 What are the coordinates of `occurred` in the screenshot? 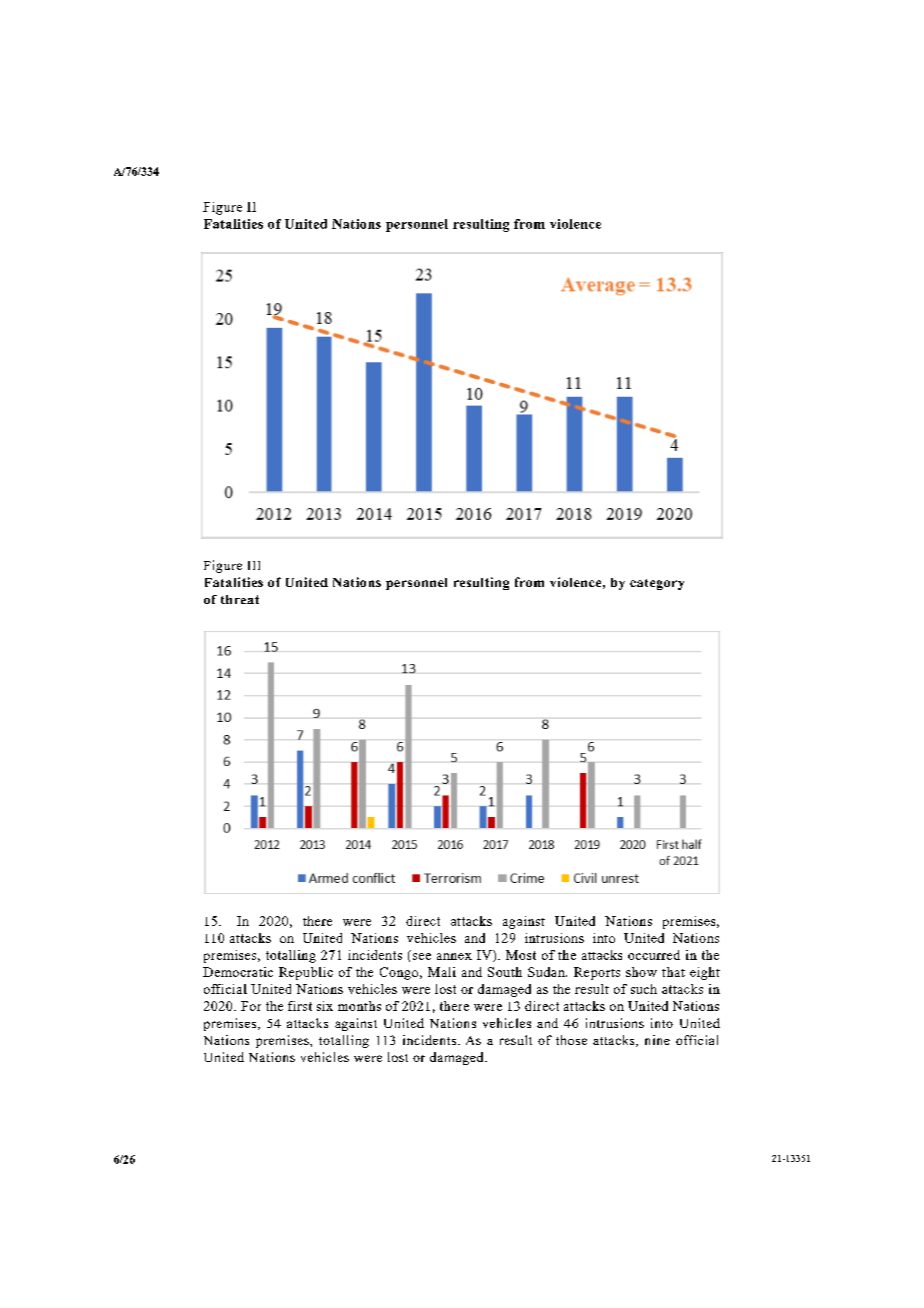 It's located at (654, 955).
